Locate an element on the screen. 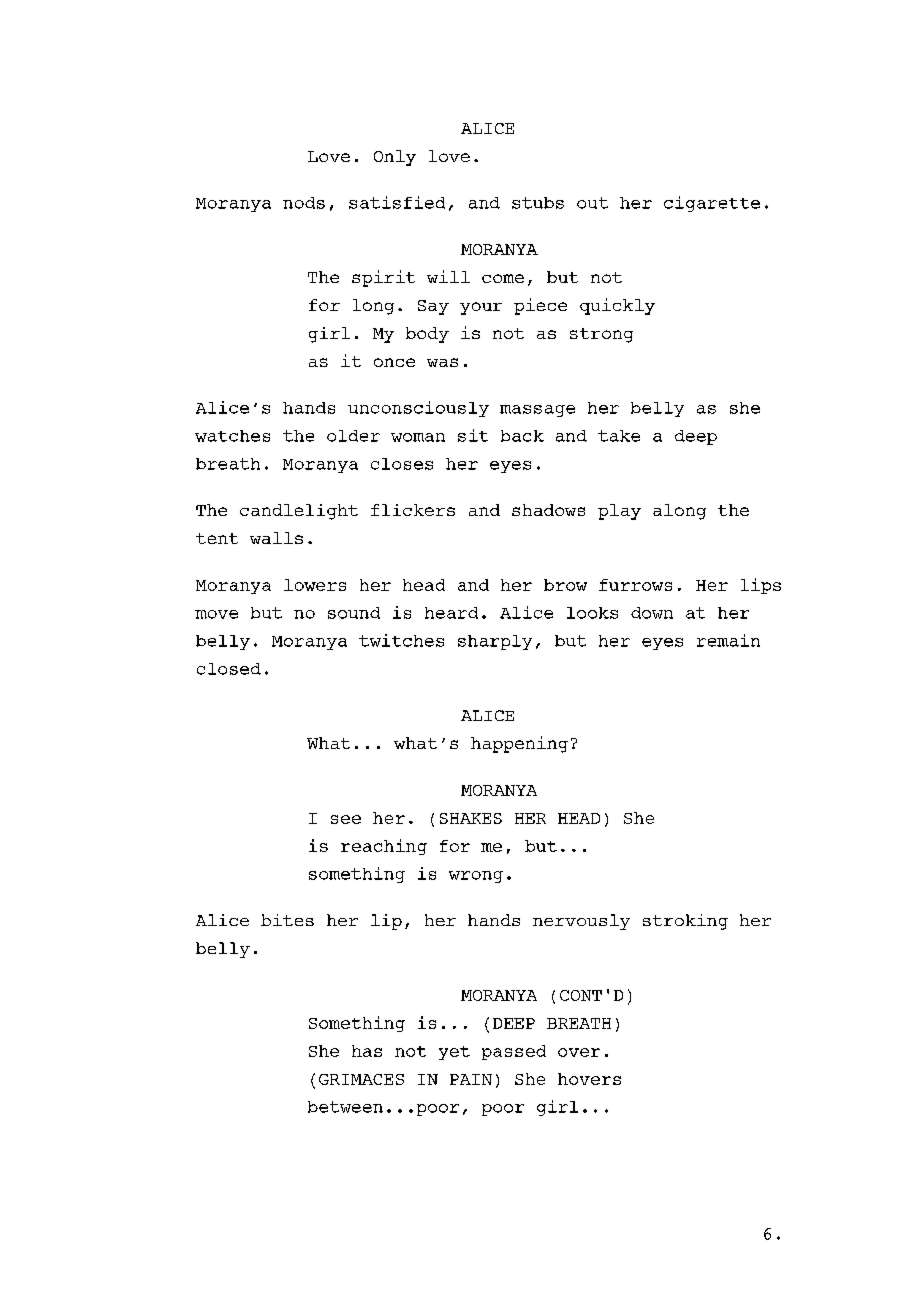 The width and height of the screenshot is (924, 1308). sharply is located at coordinates (495, 642).
